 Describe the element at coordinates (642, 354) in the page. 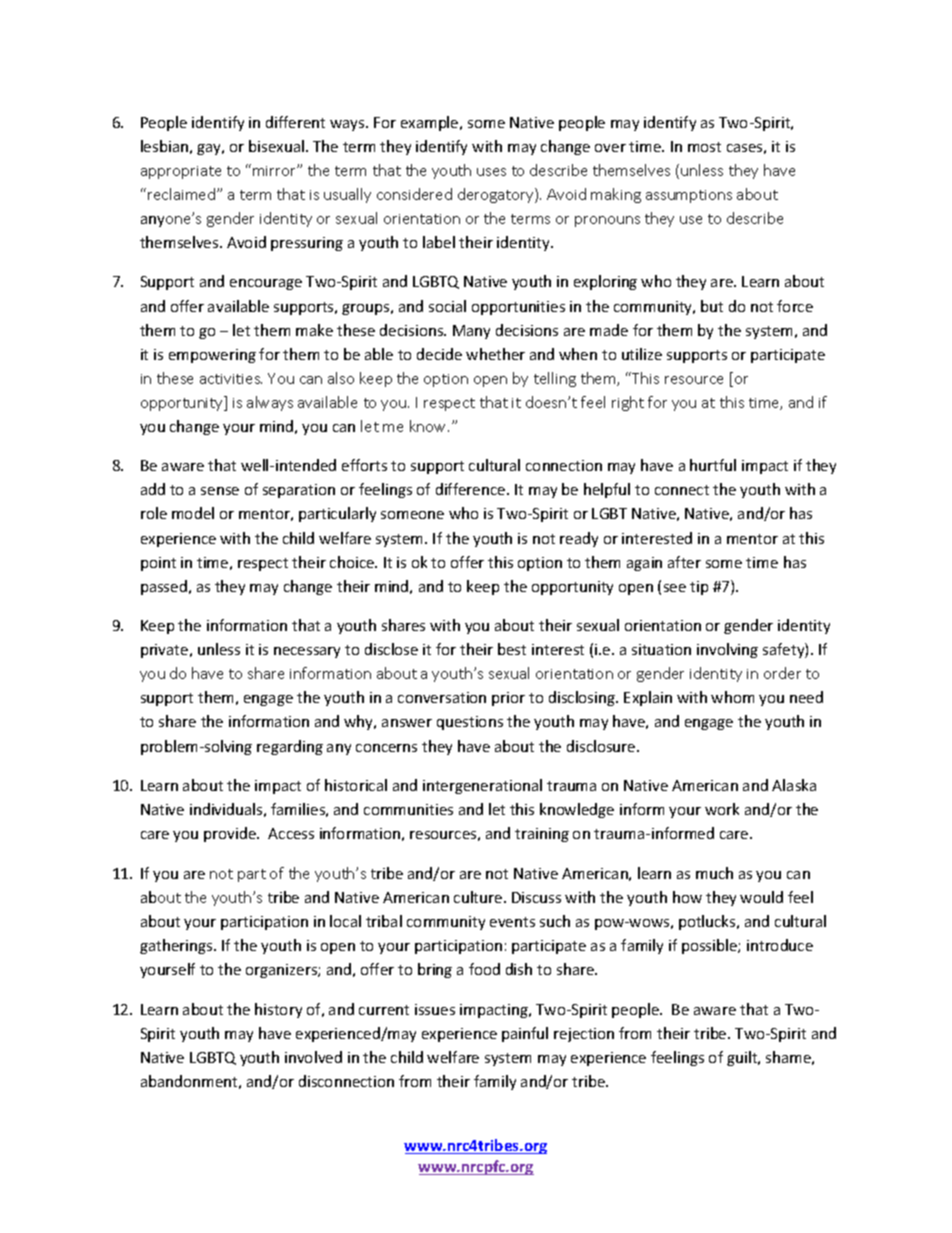

I see `utilize` at that location.
